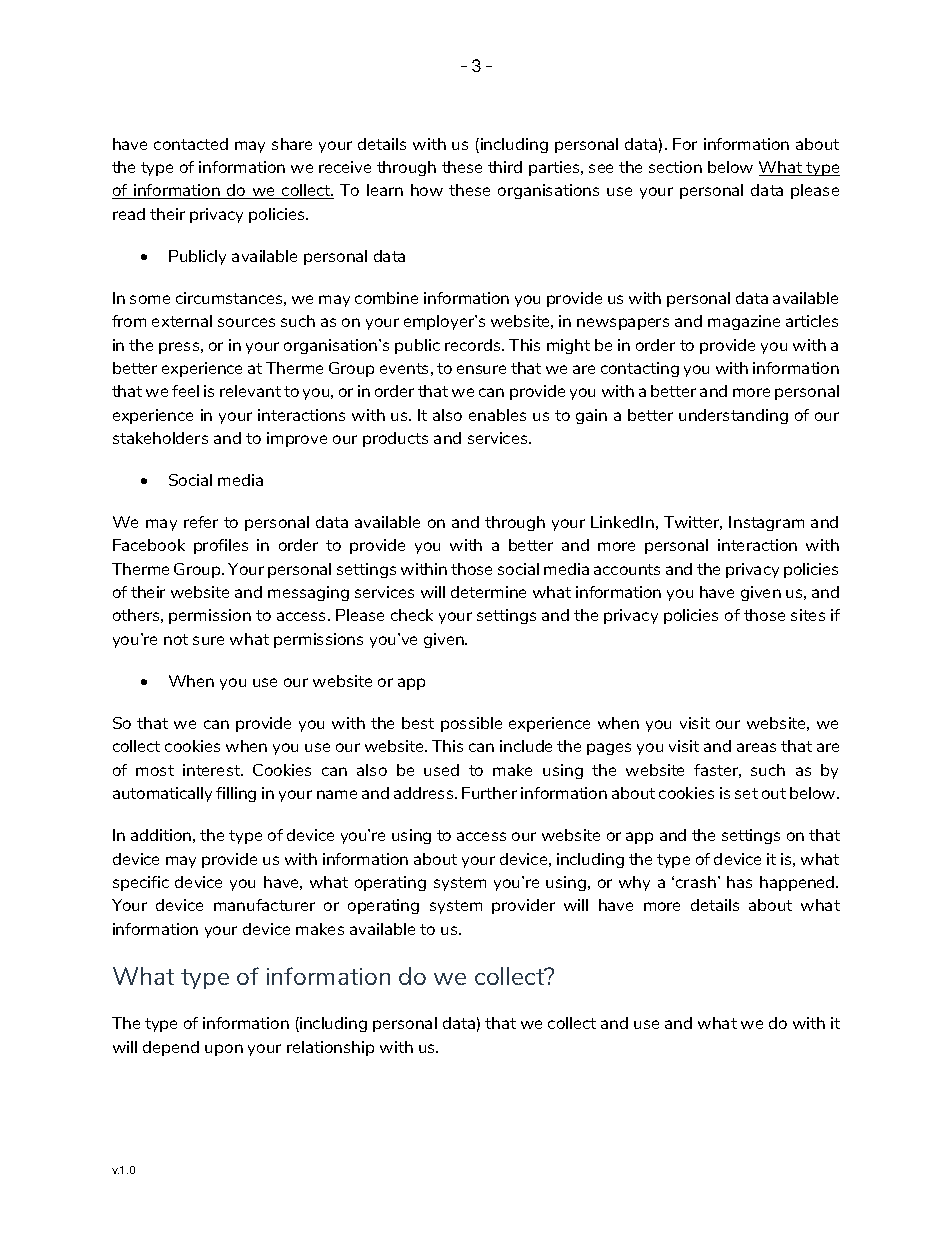 The height and width of the document is (1233, 952). I want to click on section, so click(675, 167).
